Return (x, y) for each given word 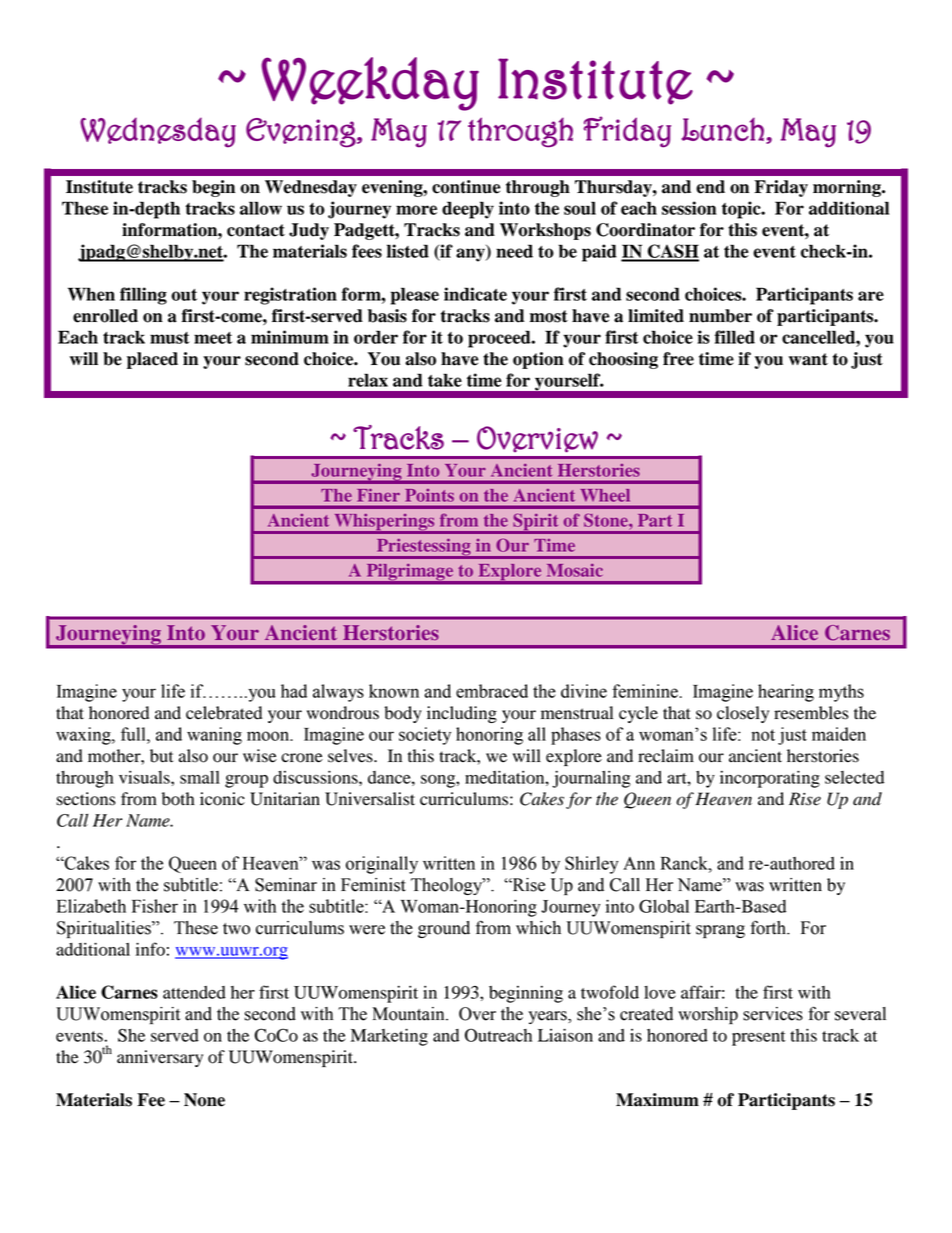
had (294, 691)
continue (466, 187)
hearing (786, 693)
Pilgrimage (410, 573)
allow (261, 208)
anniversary (160, 1058)
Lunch (722, 129)
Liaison (565, 1035)
